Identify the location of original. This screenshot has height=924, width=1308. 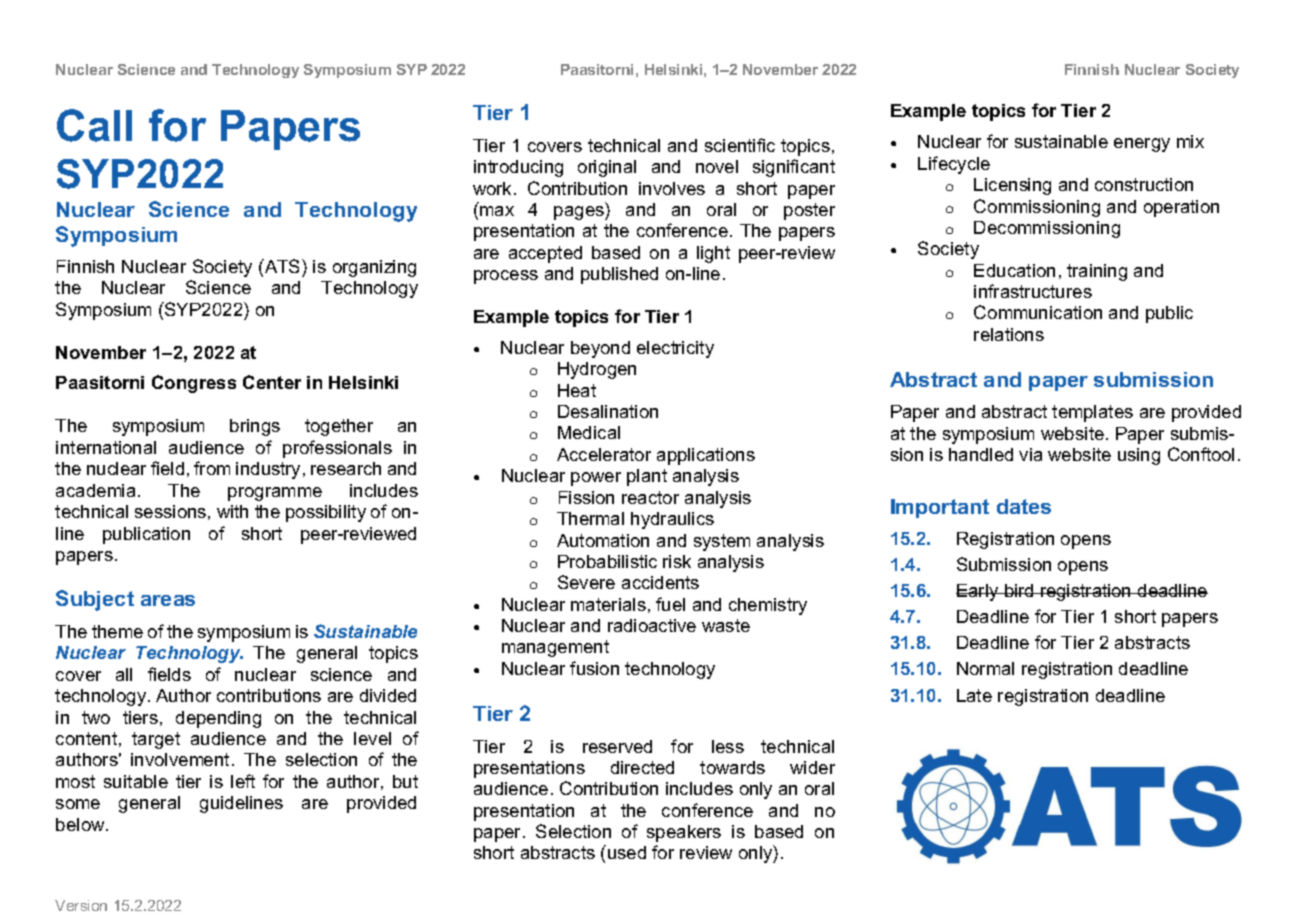
(607, 168).
